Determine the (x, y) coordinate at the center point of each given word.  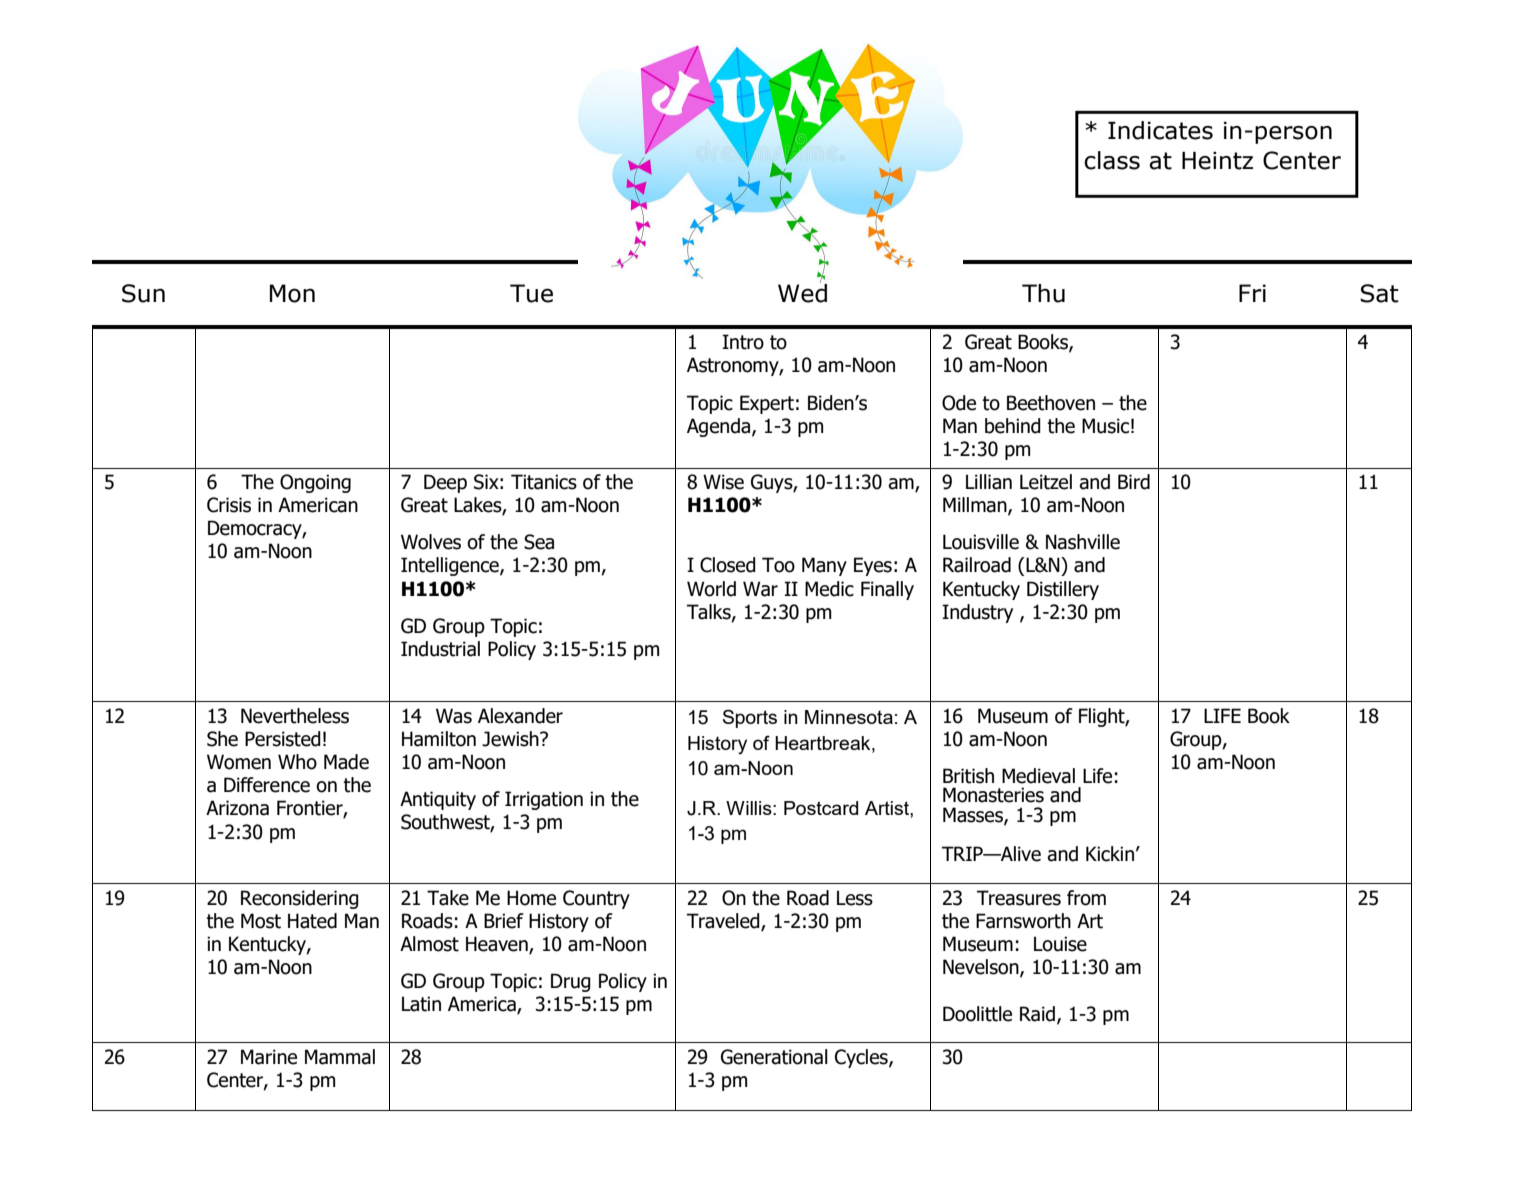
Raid (1039, 1014)
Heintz (1217, 161)
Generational (774, 1057)
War (760, 589)
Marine (269, 1057)
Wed (802, 292)
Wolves (431, 542)
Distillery (1063, 590)
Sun (143, 293)
